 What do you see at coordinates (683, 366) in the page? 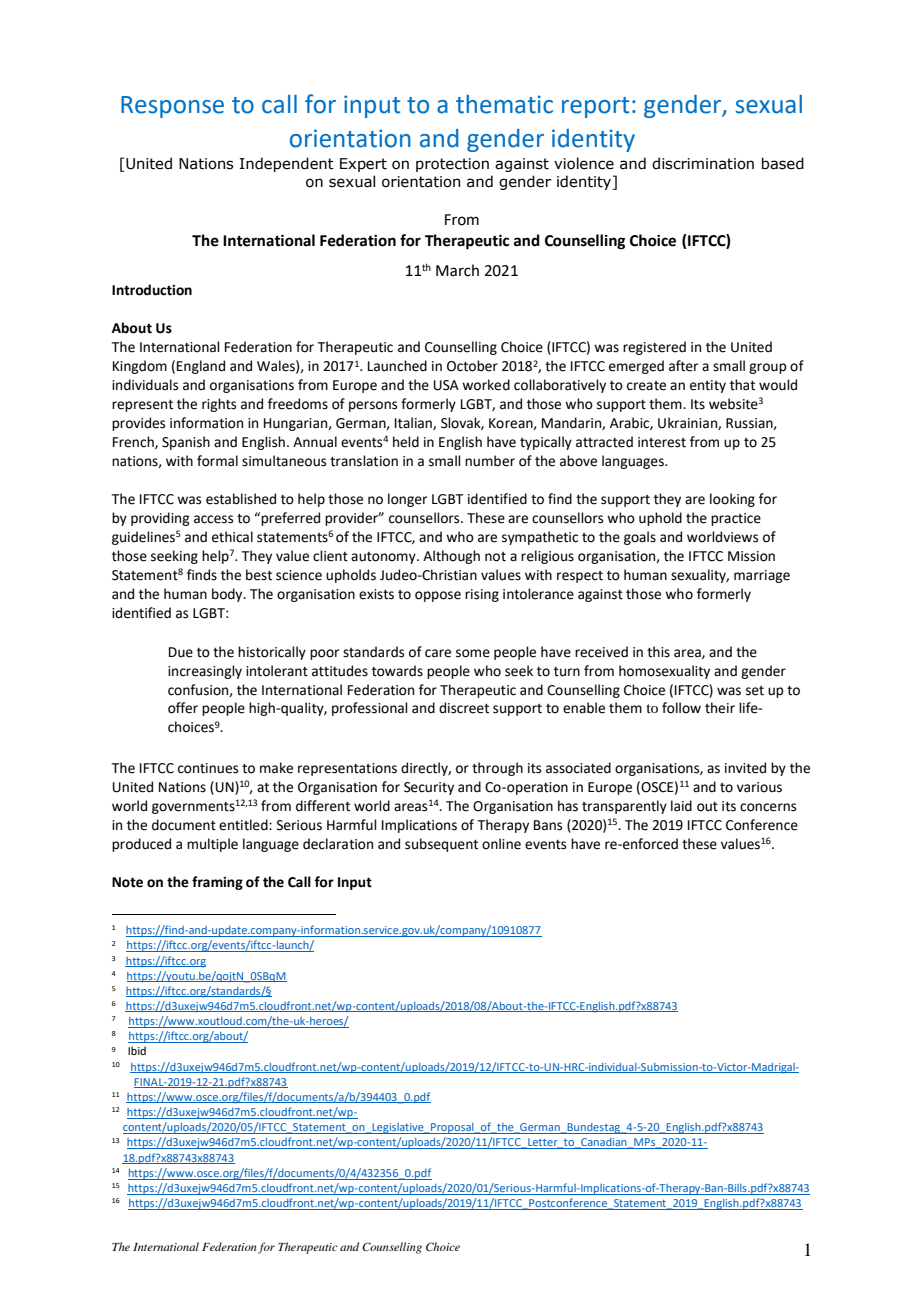
I see `after` at bounding box center [683, 366].
